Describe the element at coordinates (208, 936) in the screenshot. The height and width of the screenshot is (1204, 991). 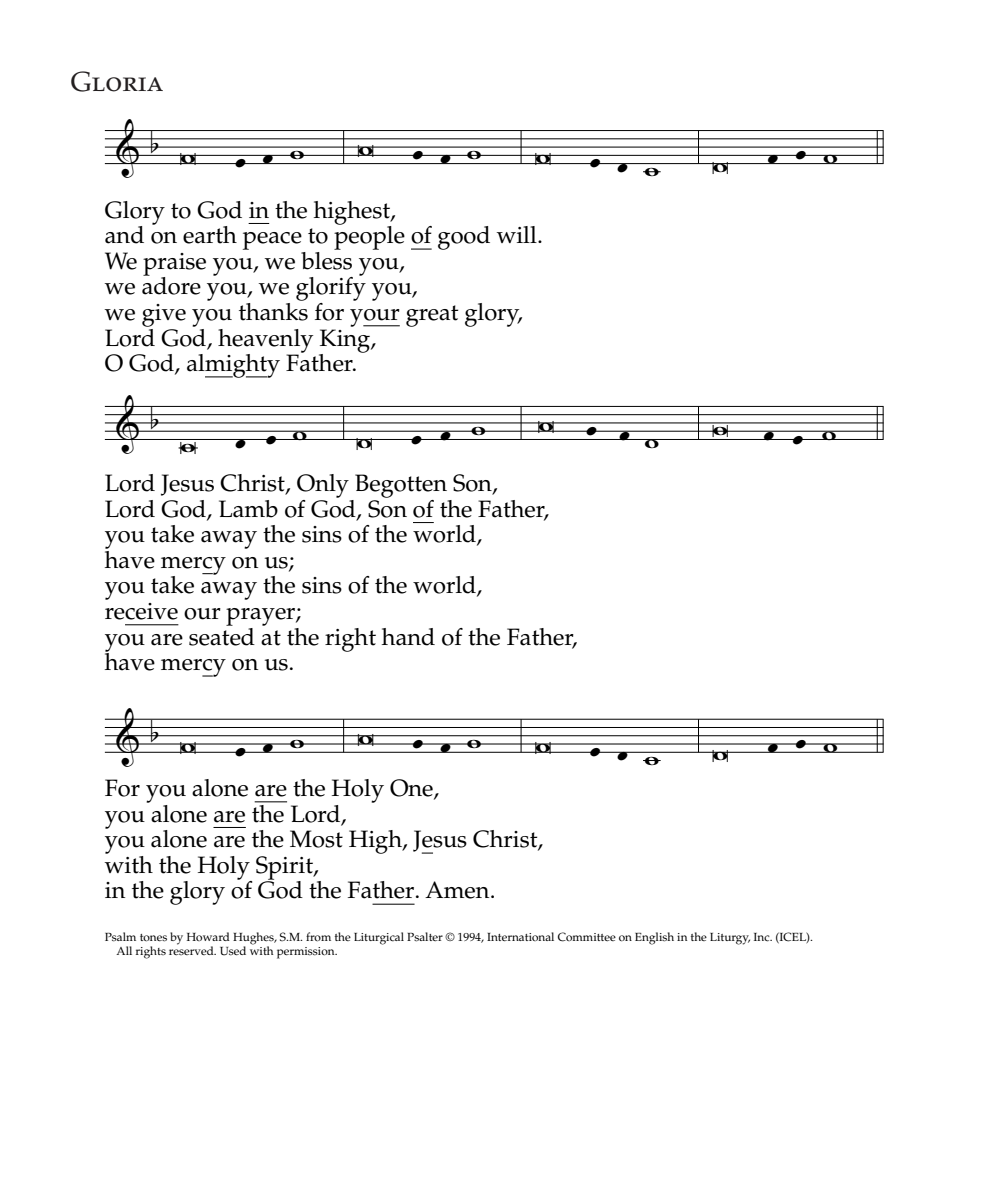
I see `Howard` at that location.
